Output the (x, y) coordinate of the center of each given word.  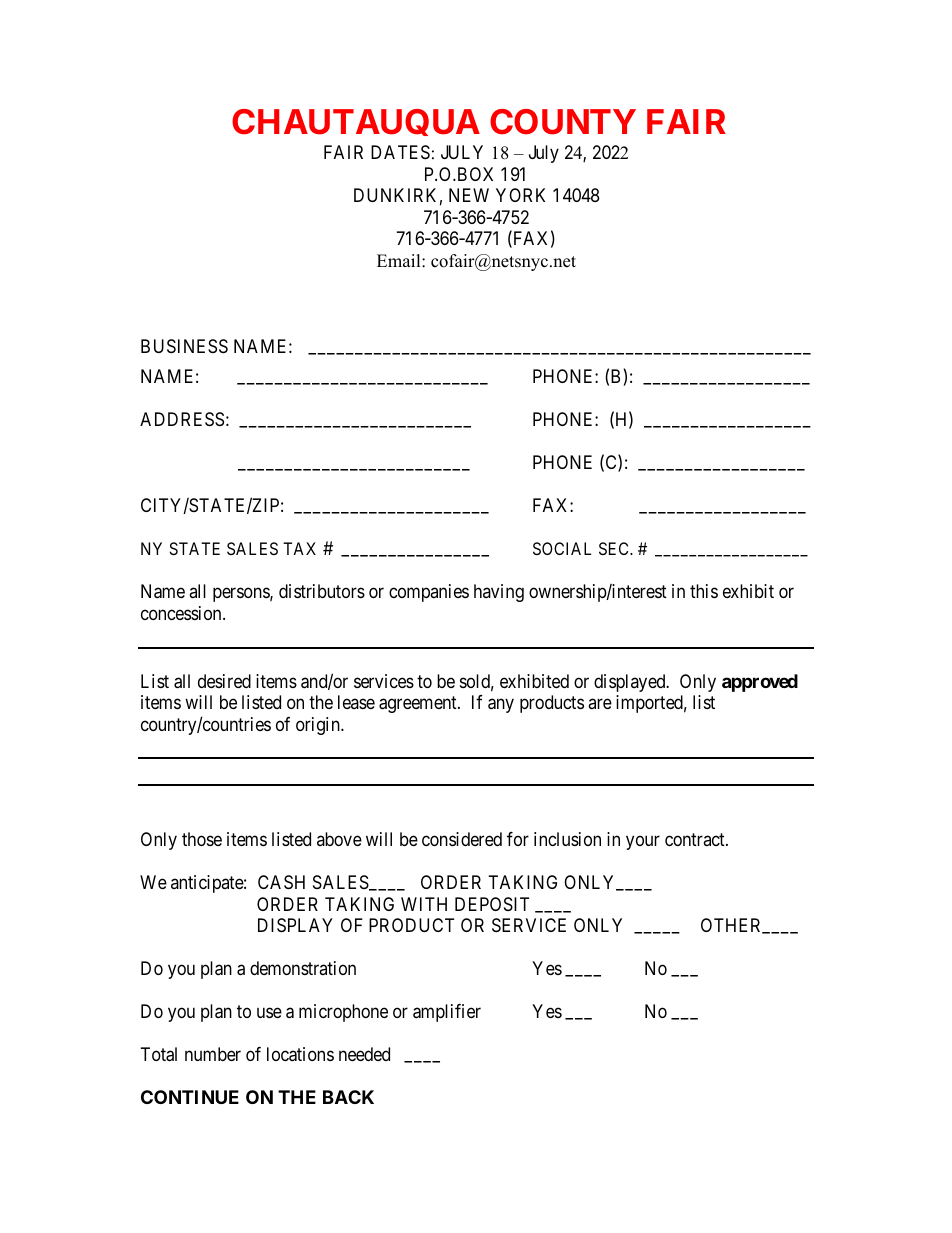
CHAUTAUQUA (356, 122)
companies (429, 593)
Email (400, 260)
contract (696, 839)
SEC (615, 548)
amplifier (447, 1013)
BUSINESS (184, 346)
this (704, 591)
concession (182, 613)
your (643, 843)
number (213, 1054)
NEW (469, 195)
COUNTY (563, 122)
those (202, 839)
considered (462, 839)
